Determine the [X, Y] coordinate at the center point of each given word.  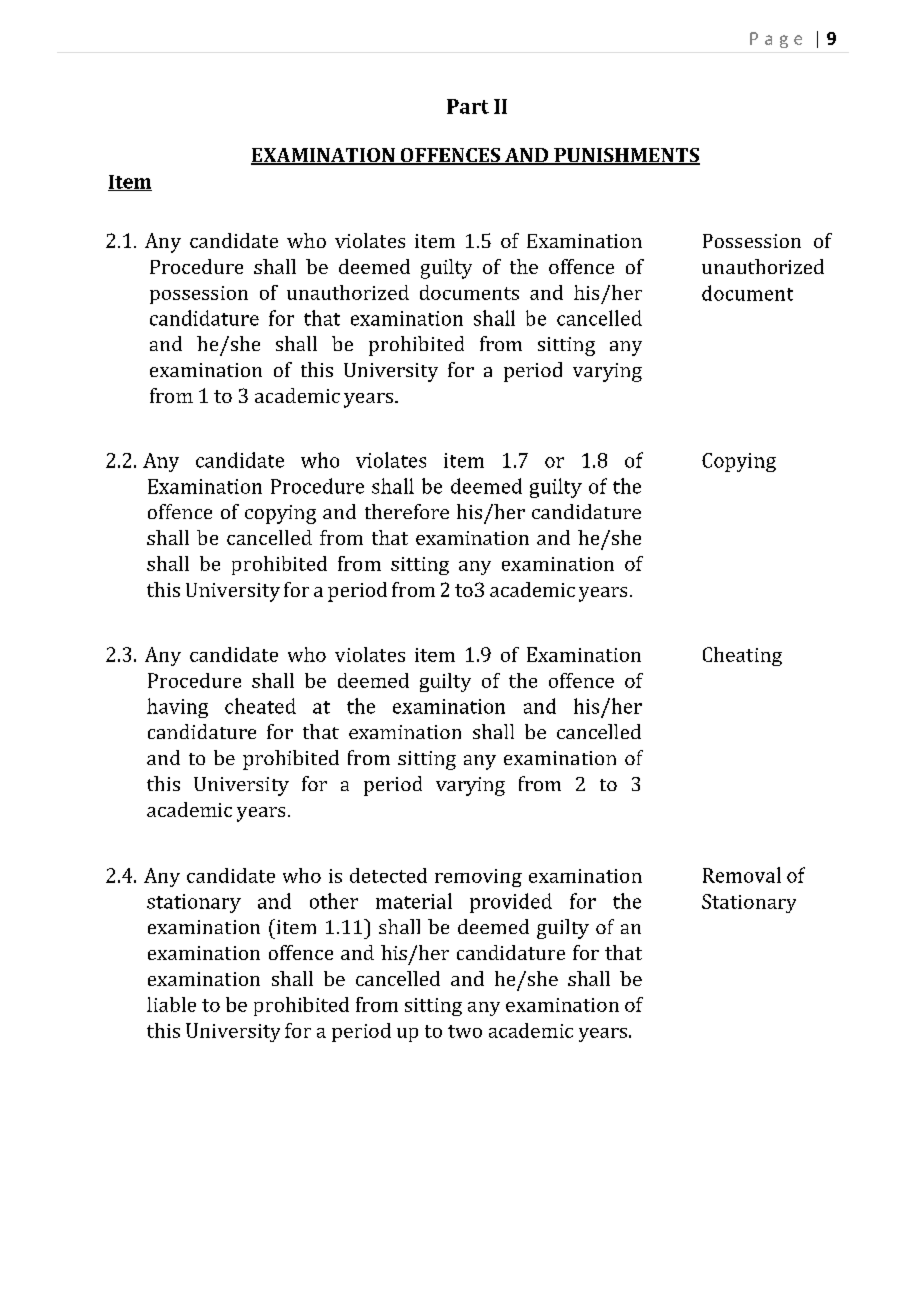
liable [171, 1004]
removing [478, 878]
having [177, 708]
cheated [260, 706]
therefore [407, 511]
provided [511, 903]
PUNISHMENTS [626, 156]
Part [468, 106]
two [465, 1031]
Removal [742, 875]
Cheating [742, 656]
